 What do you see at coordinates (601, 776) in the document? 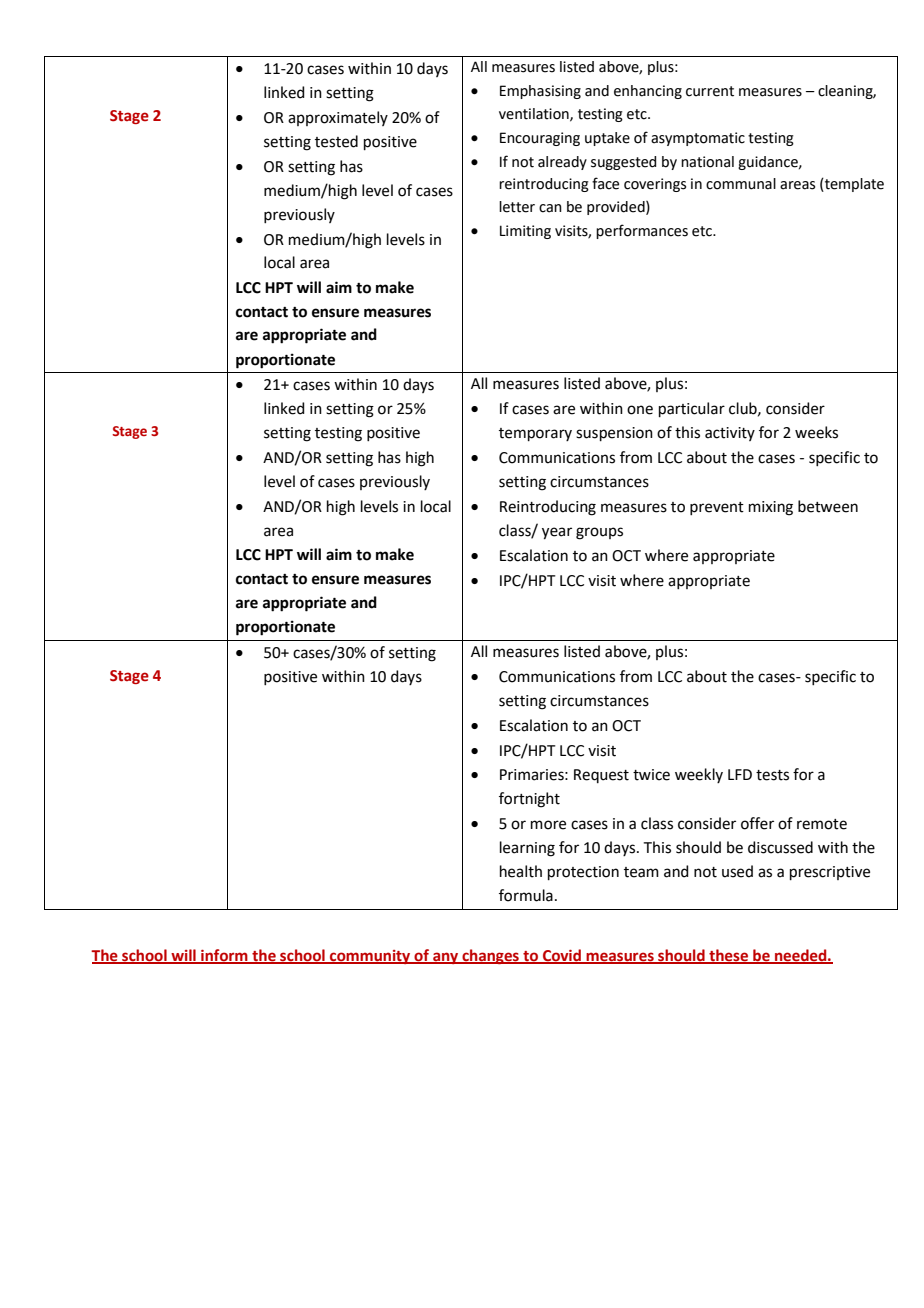
I see `Request` at bounding box center [601, 776].
